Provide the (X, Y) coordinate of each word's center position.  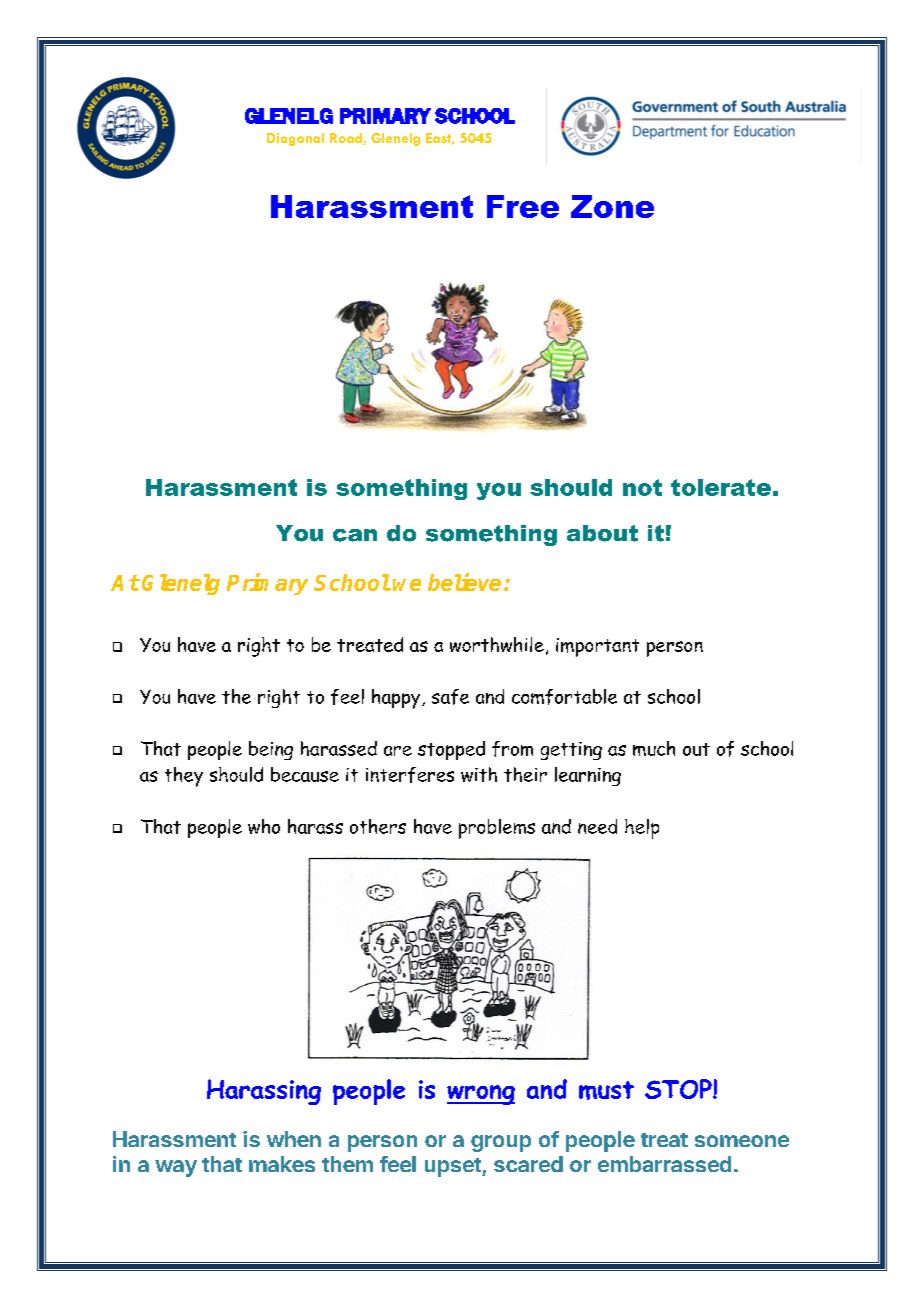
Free (523, 206)
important (597, 647)
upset (454, 1167)
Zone (612, 206)
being (271, 750)
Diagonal (295, 139)
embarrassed (664, 1164)
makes (282, 1164)
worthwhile (497, 644)
